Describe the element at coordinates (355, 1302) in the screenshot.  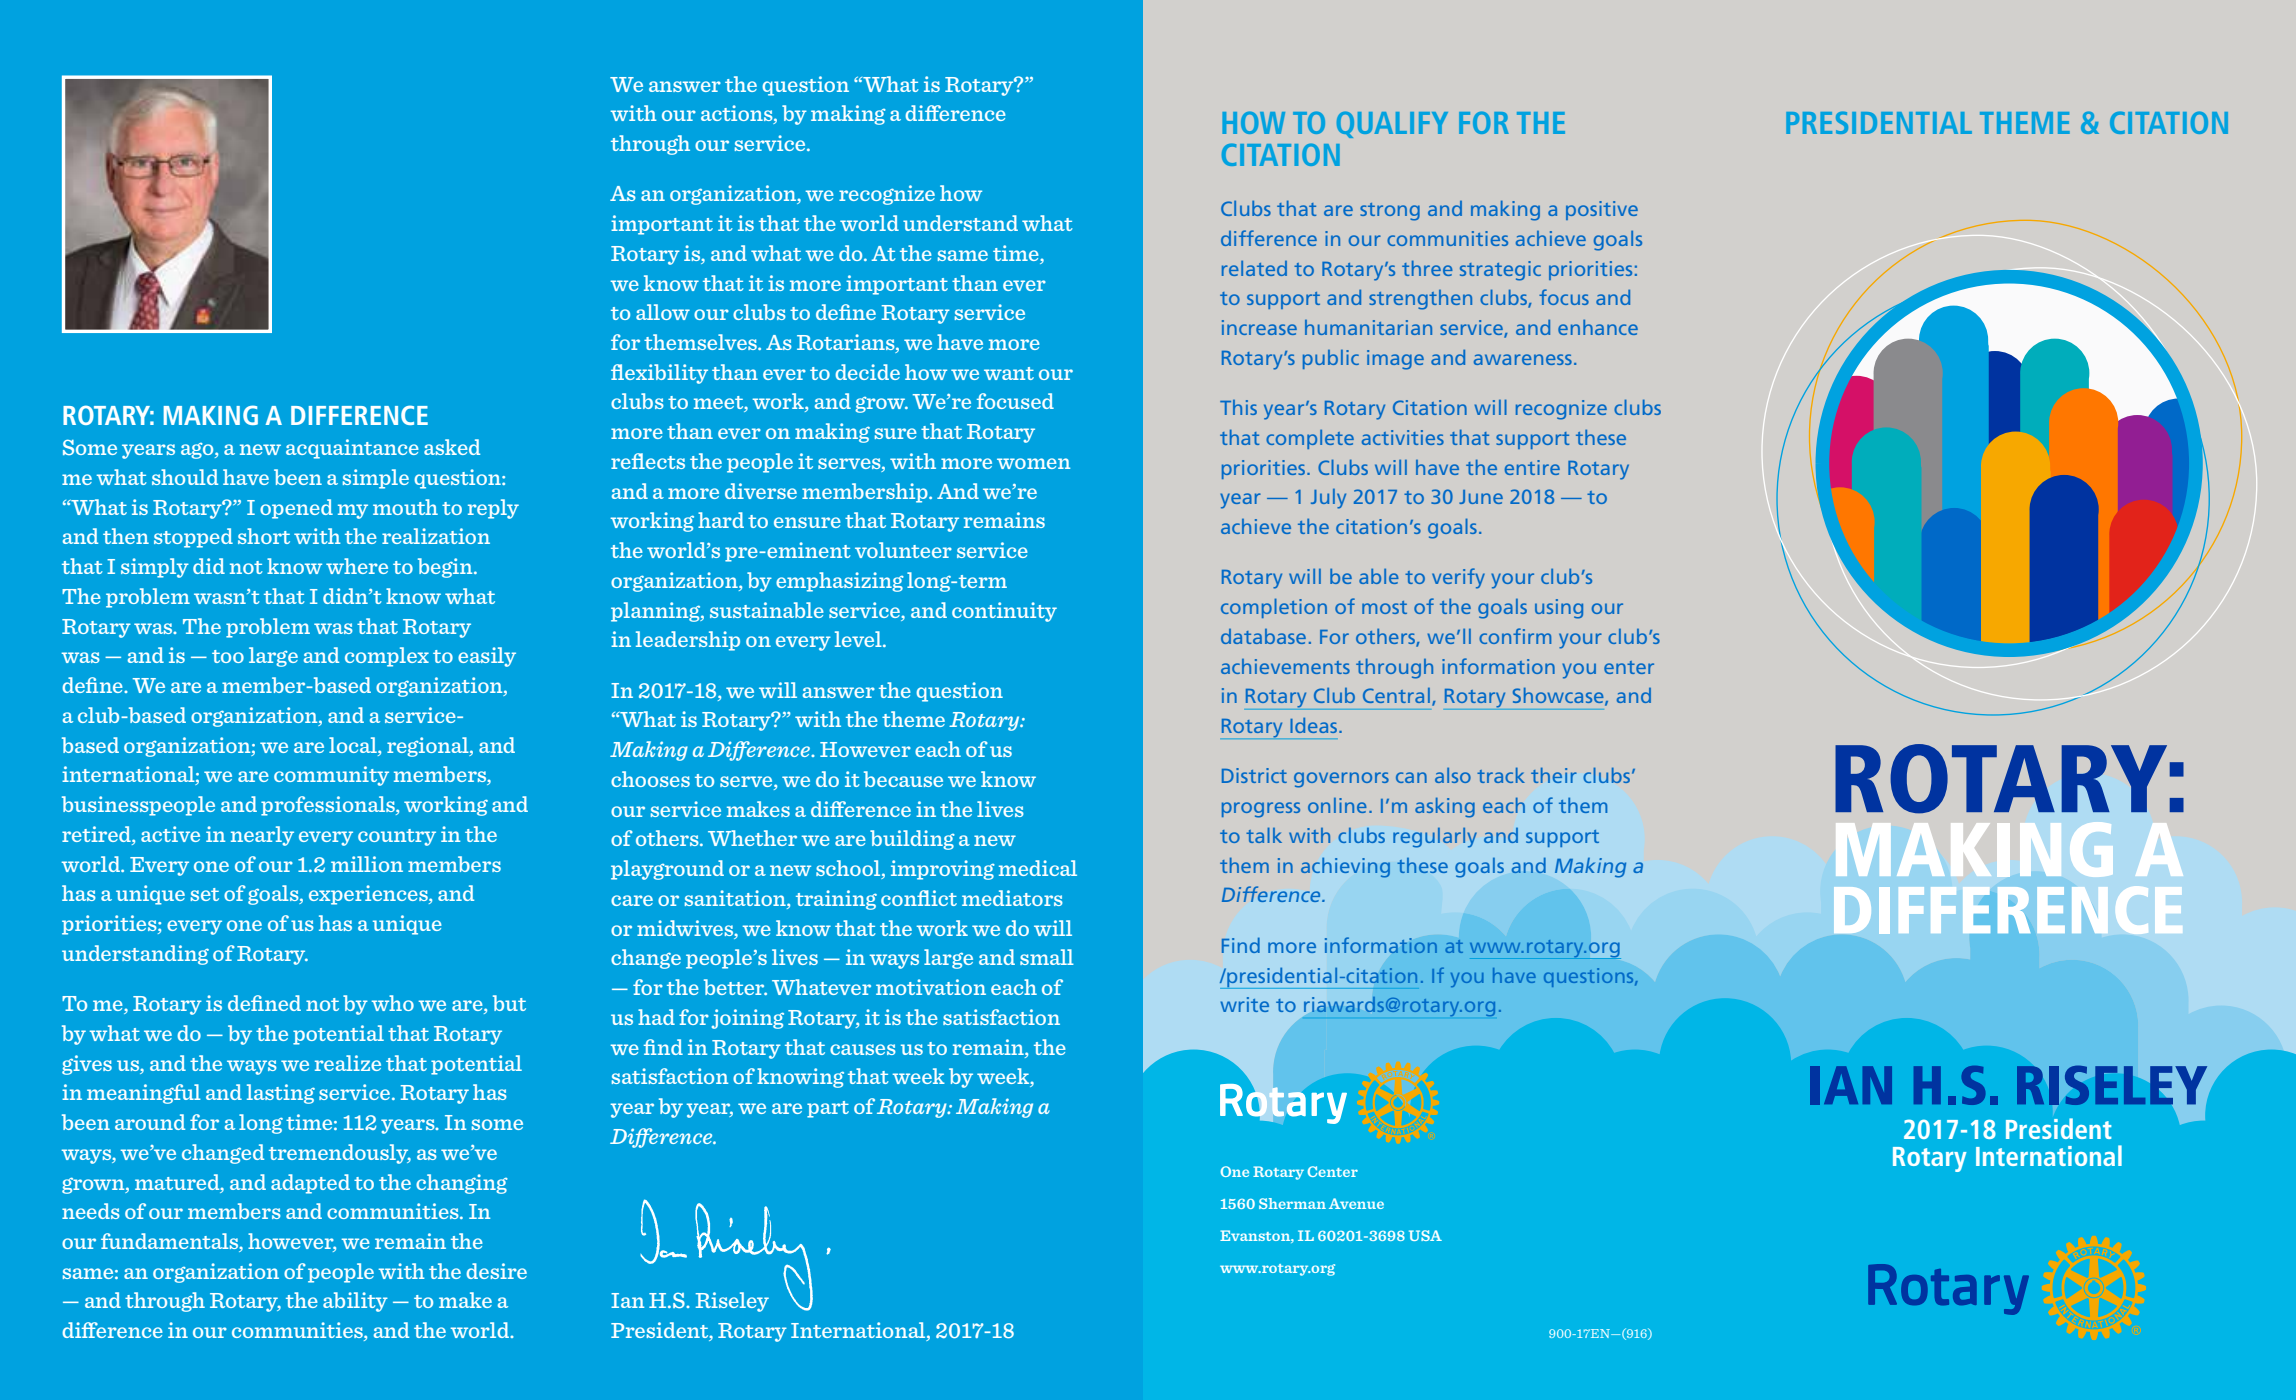
I see `ability` at that location.
